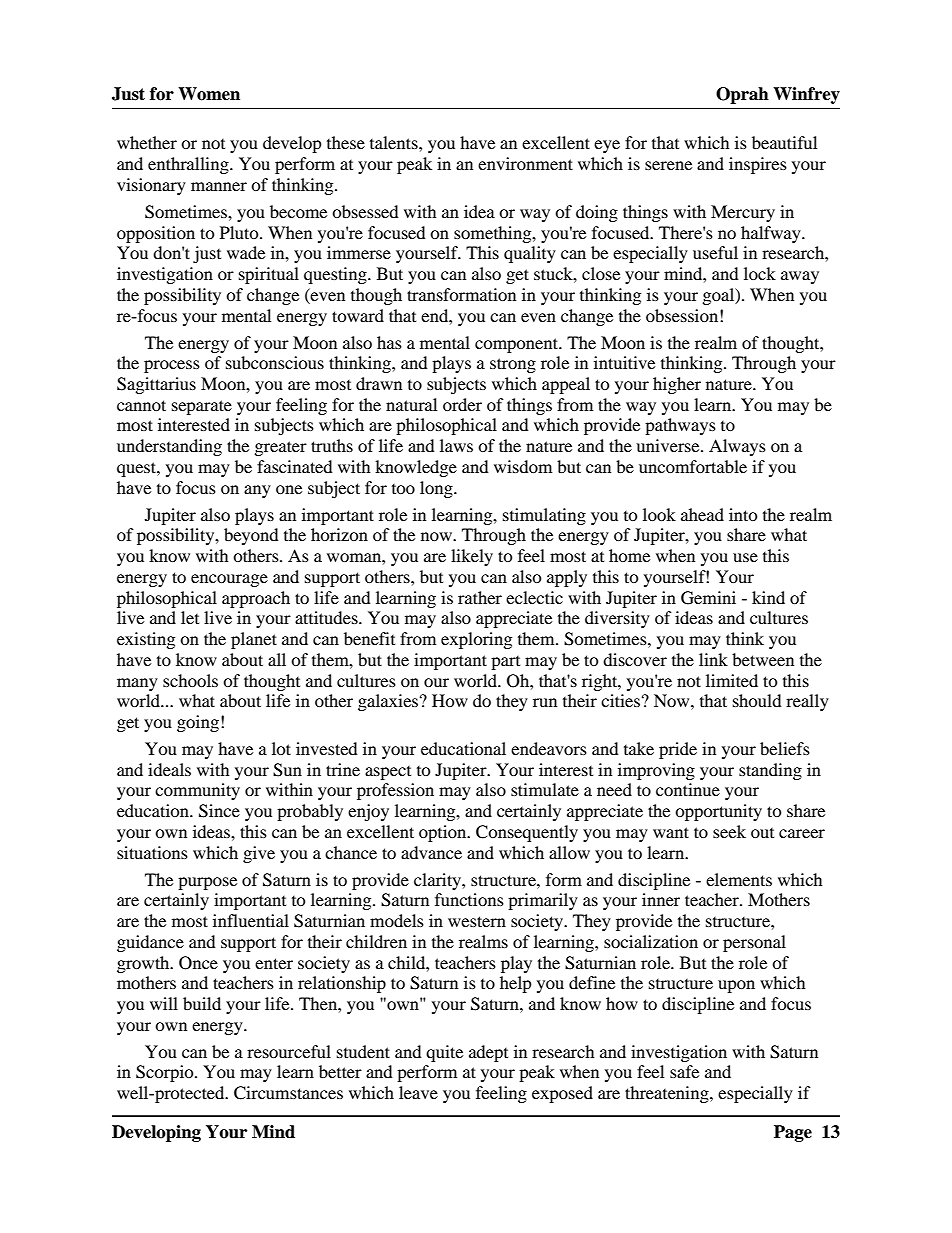 The image size is (952, 1233). Describe the element at coordinates (456, 445) in the screenshot. I see `laws` at that location.
